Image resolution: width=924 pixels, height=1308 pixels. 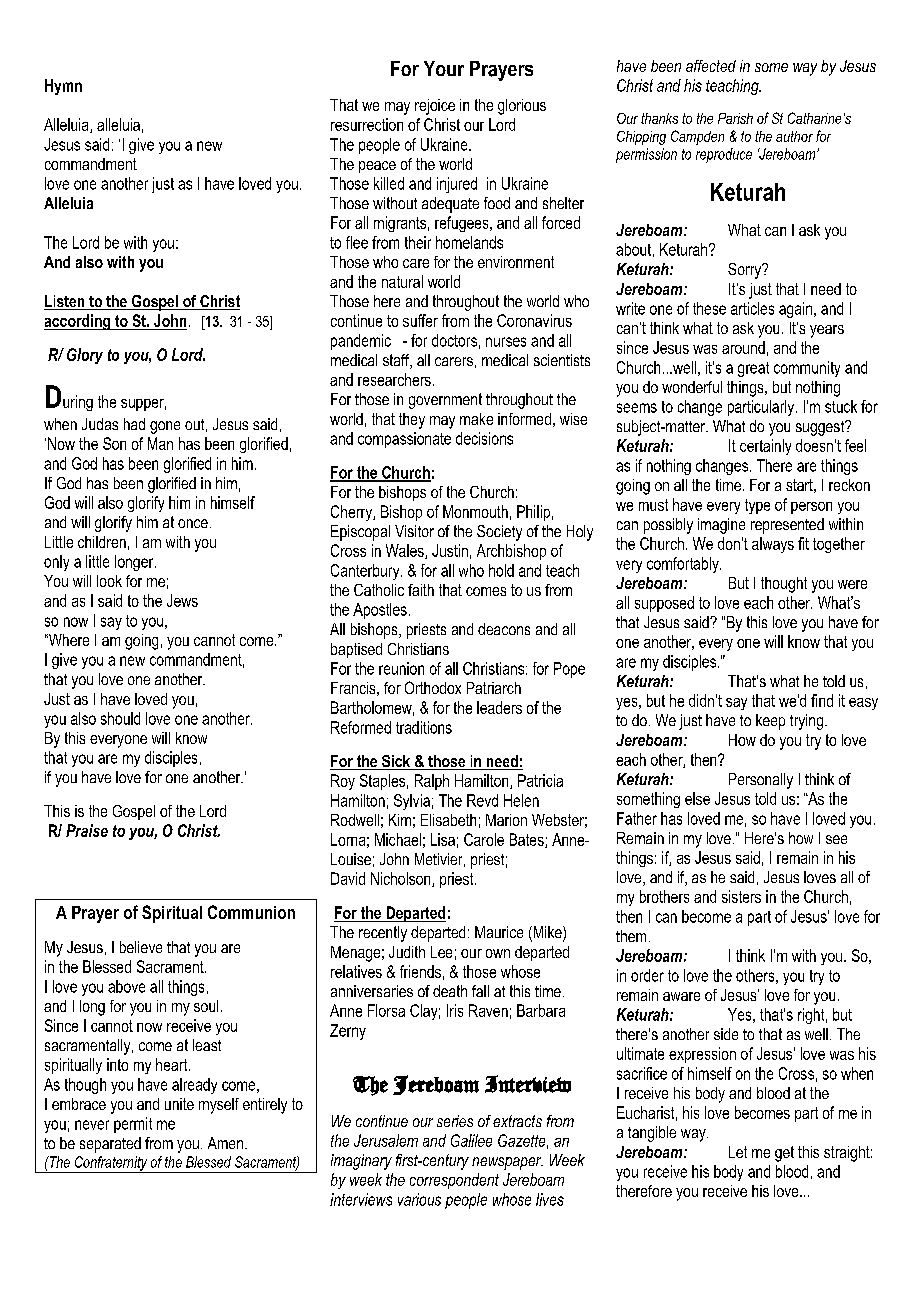 What do you see at coordinates (765, 447) in the image?
I see `certainly` at bounding box center [765, 447].
